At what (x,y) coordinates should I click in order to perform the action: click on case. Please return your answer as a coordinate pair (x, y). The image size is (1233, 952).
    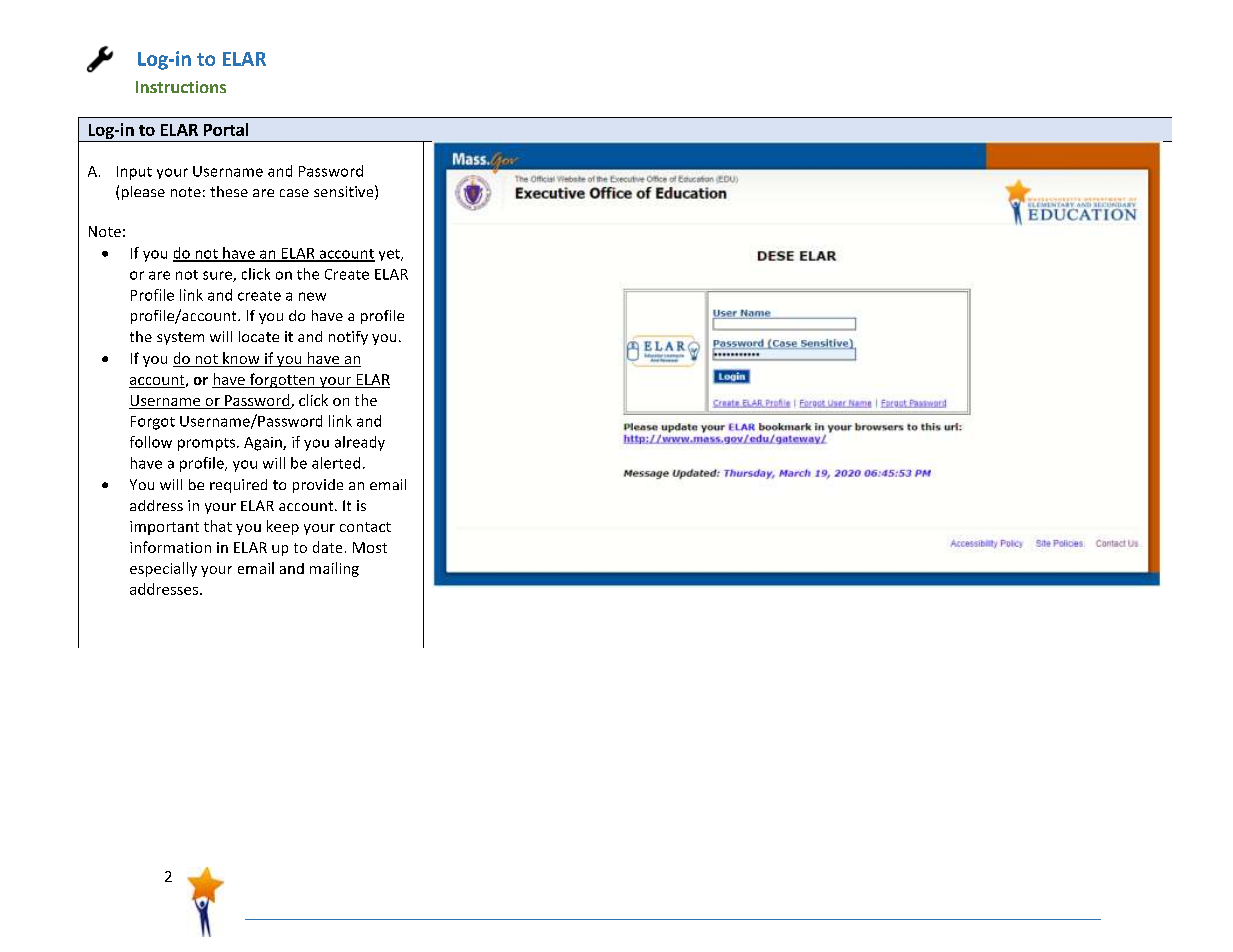
    Looking at the image, I should click on (294, 193).
